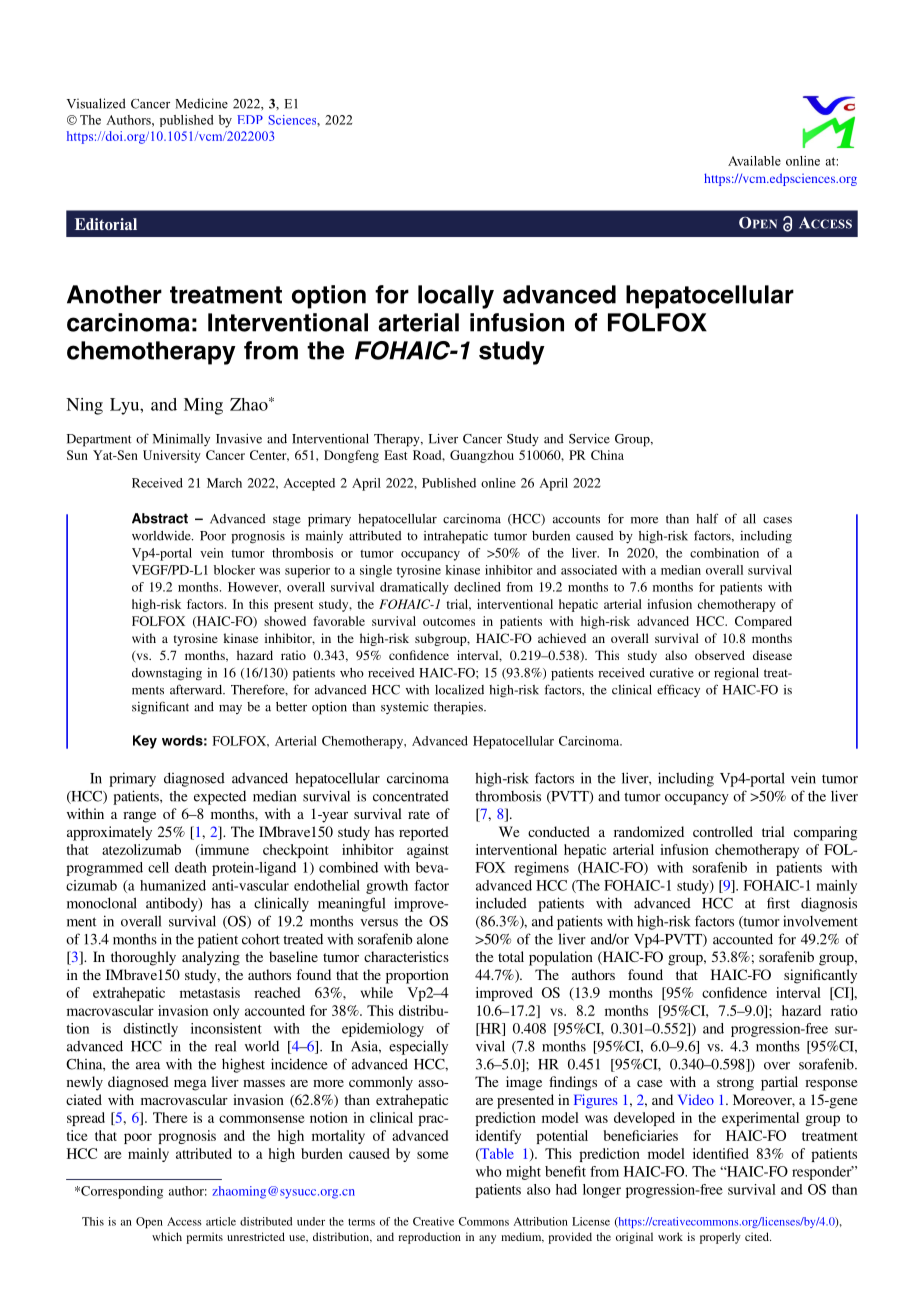 This page has height=1309, width=924. Describe the element at coordinates (459, 690) in the page. I see `localized` at that location.
